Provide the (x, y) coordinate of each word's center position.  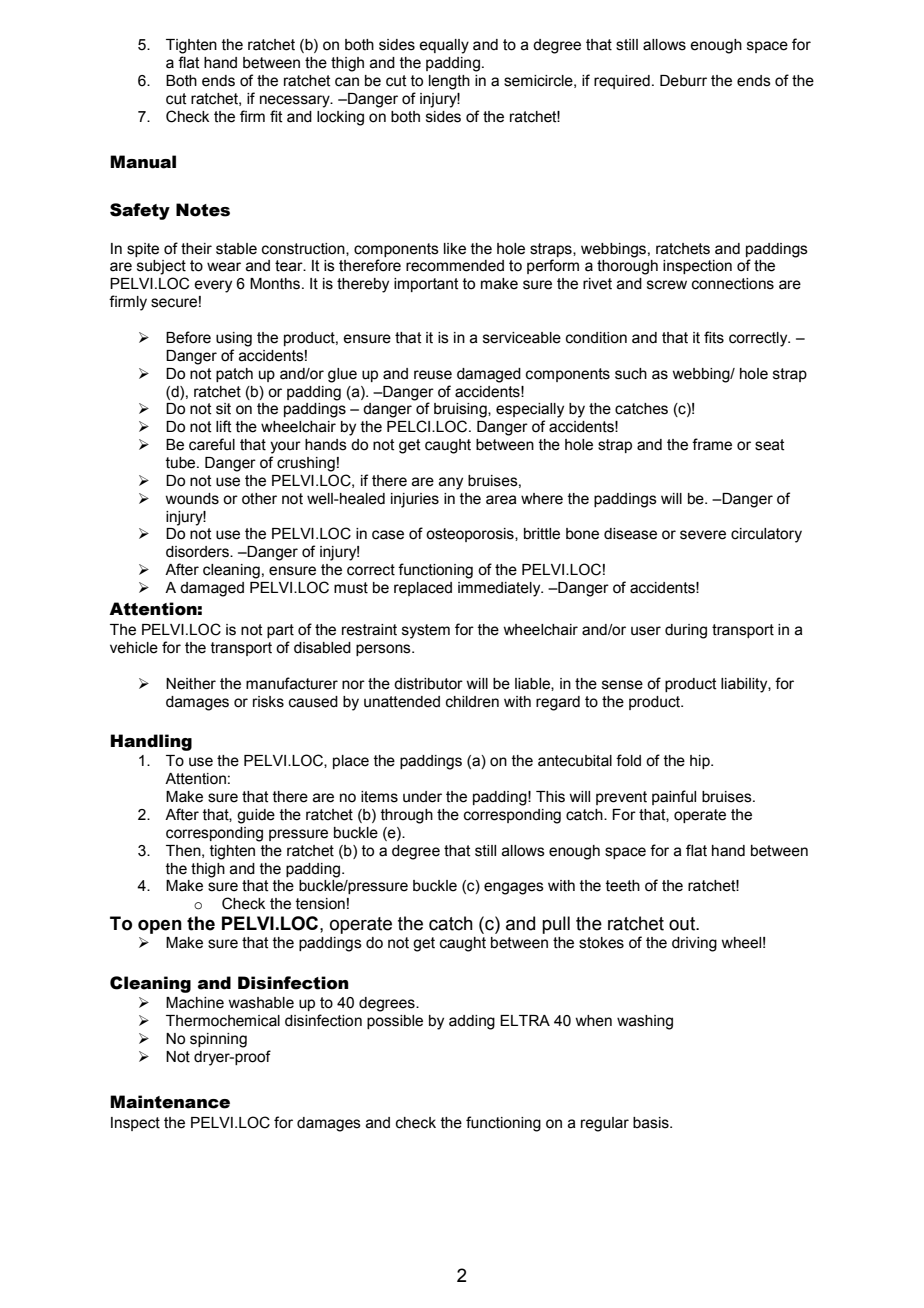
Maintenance (170, 1102)
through (407, 816)
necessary (296, 101)
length (449, 82)
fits (714, 337)
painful (674, 797)
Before (188, 337)
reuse (433, 375)
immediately (500, 589)
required (622, 82)
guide (256, 816)
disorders (198, 552)
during (686, 631)
